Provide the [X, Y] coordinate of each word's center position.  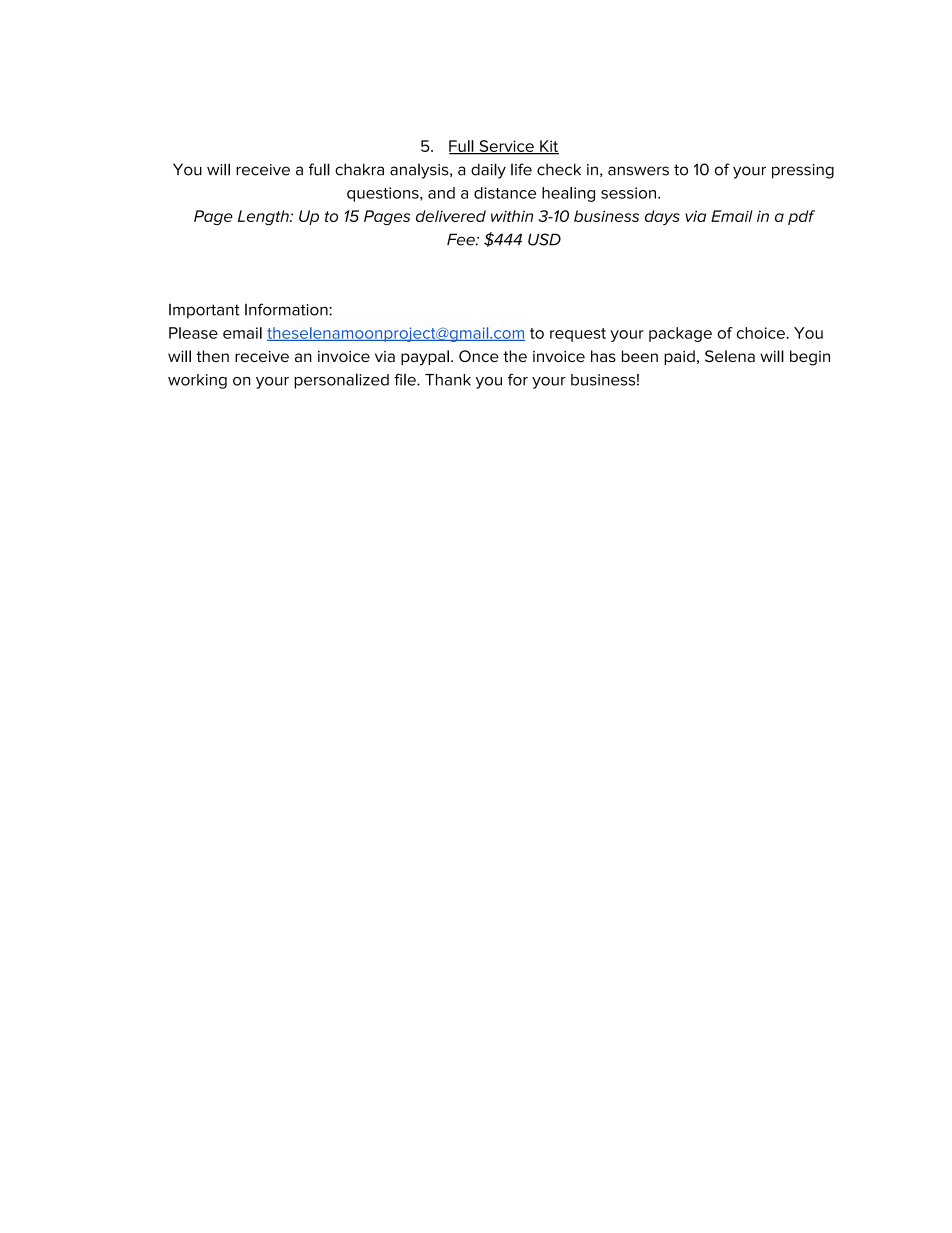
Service [506, 147]
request [578, 335]
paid [679, 357]
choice [762, 333]
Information [287, 309]
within [512, 216]
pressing [803, 171]
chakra [359, 169]
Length [264, 217]
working [197, 381]
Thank [448, 380]
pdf [801, 217]
